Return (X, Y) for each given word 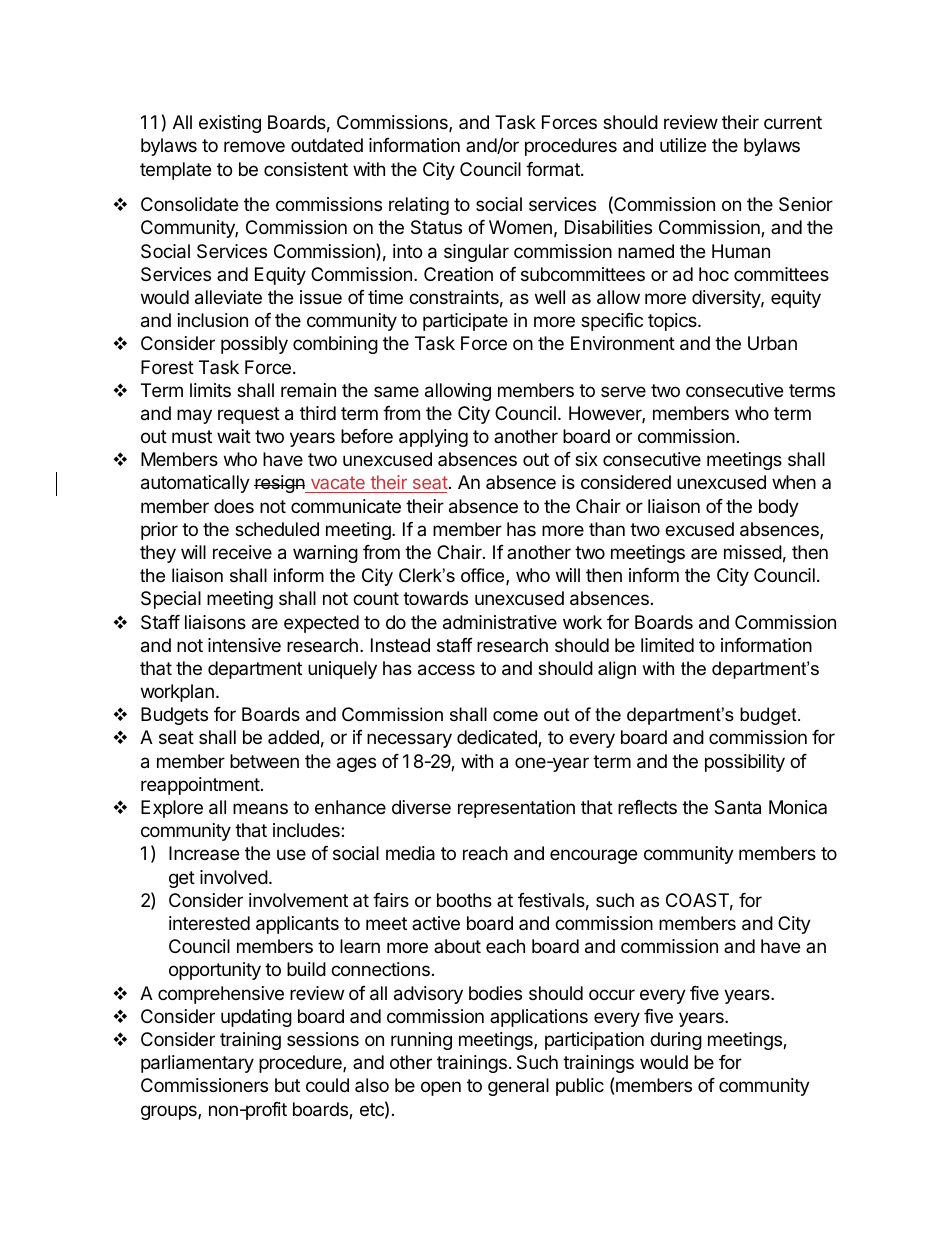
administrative (500, 622)
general (518, 1087)
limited (667, 645)
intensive (244, 645)
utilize (683, 145)
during (676, 1041)
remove (254, 146)
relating (419, 206)
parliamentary (197, 1064)
